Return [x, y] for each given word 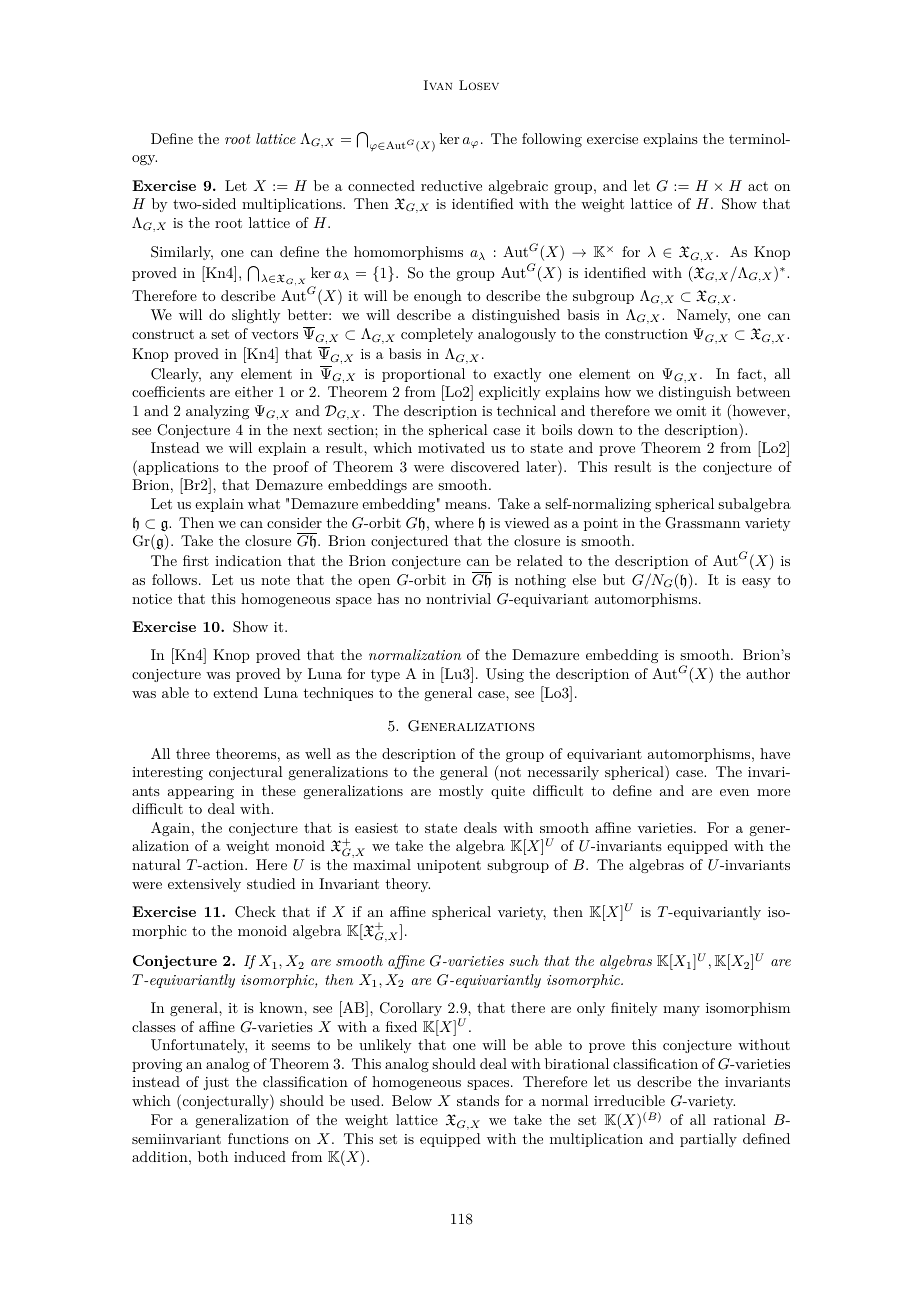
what [264, 503]
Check [255, 912]
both [213, 1156]
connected [381, 185]
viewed [527, 522]
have [775, 753]
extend [235, 692]
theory [408, 885]
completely [437, 335]
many [681, 1011]
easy [756, 583]
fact [749, 373]
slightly [256, 316]
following [552, 140]
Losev [479, 85]
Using [505, 675]
